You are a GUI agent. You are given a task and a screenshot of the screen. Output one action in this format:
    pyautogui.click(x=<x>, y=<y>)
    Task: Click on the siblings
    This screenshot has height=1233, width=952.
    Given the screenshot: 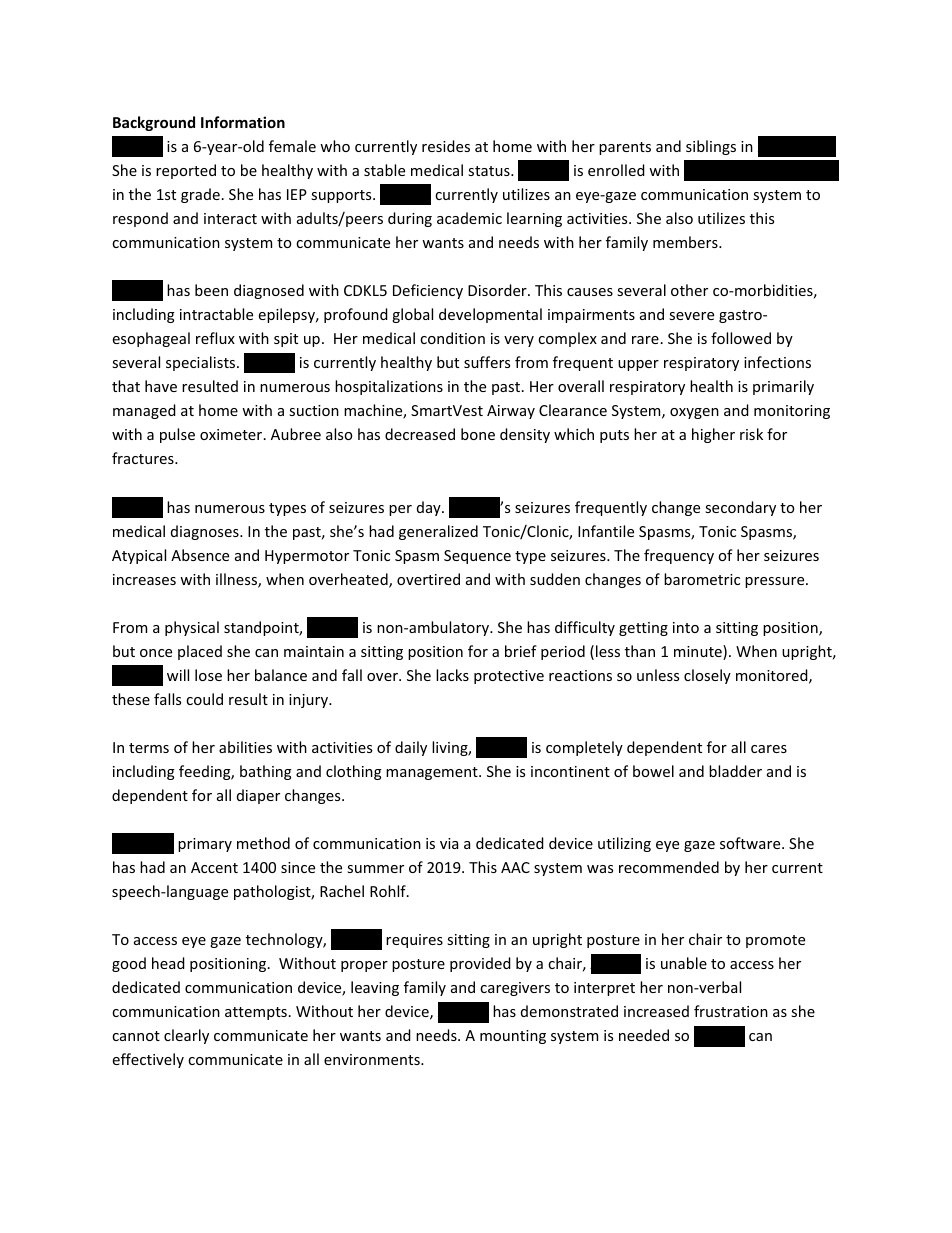 What is the action you would take?
    pyautogui.click(x=711, y=147)
